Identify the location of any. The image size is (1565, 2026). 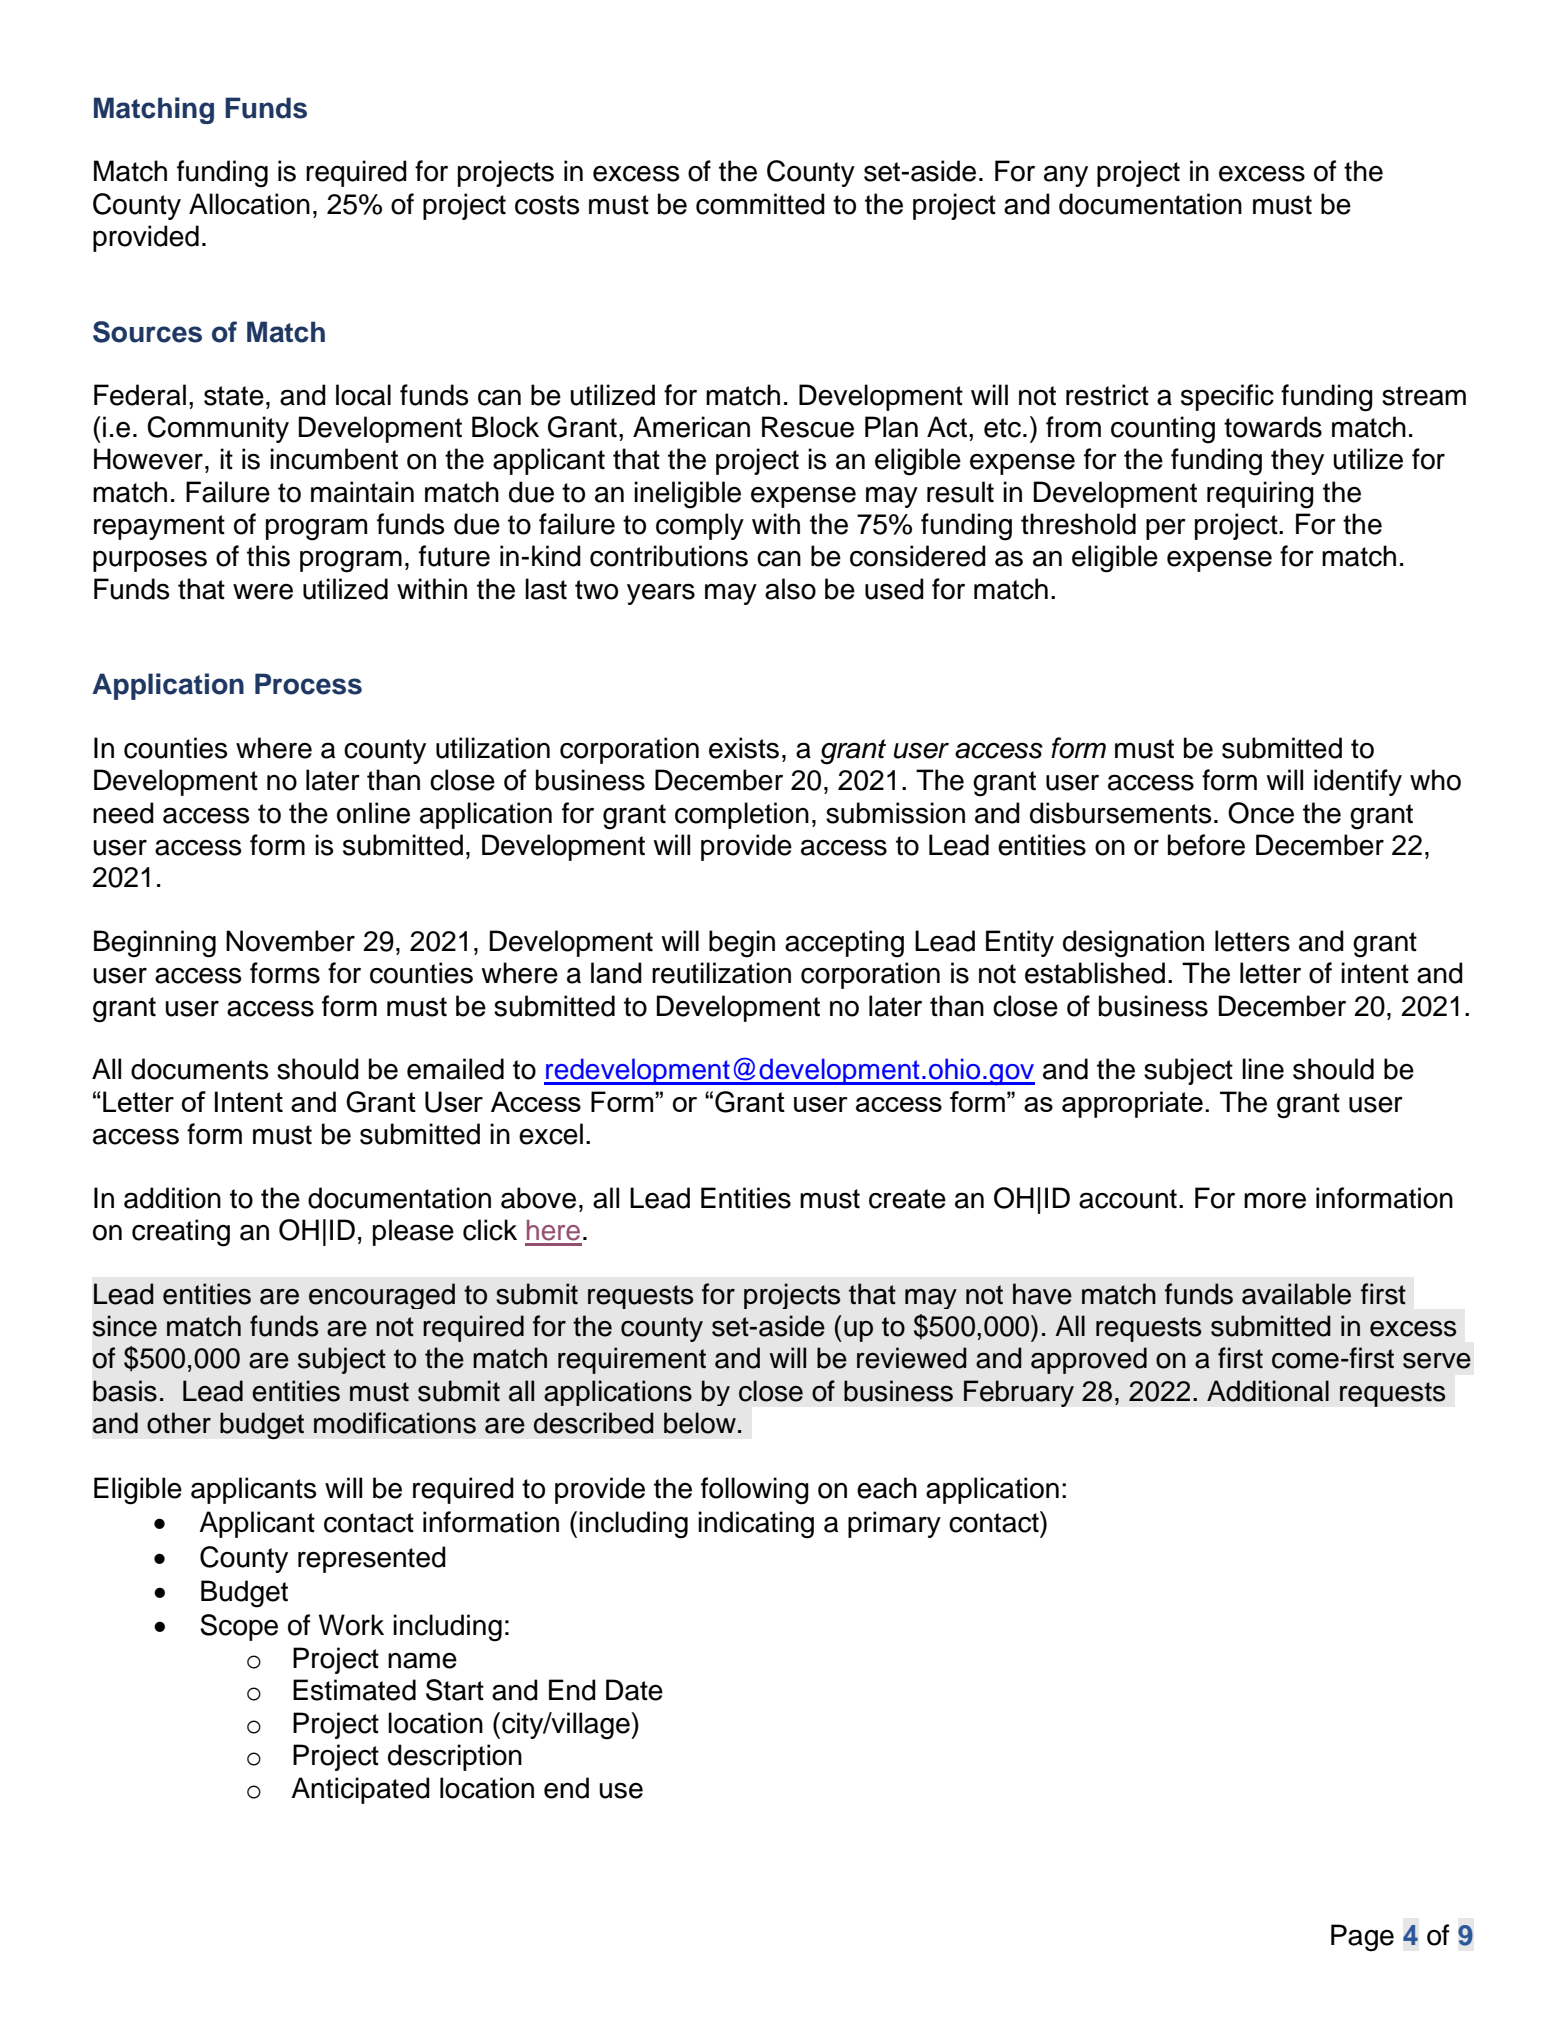
(1066, 176).
